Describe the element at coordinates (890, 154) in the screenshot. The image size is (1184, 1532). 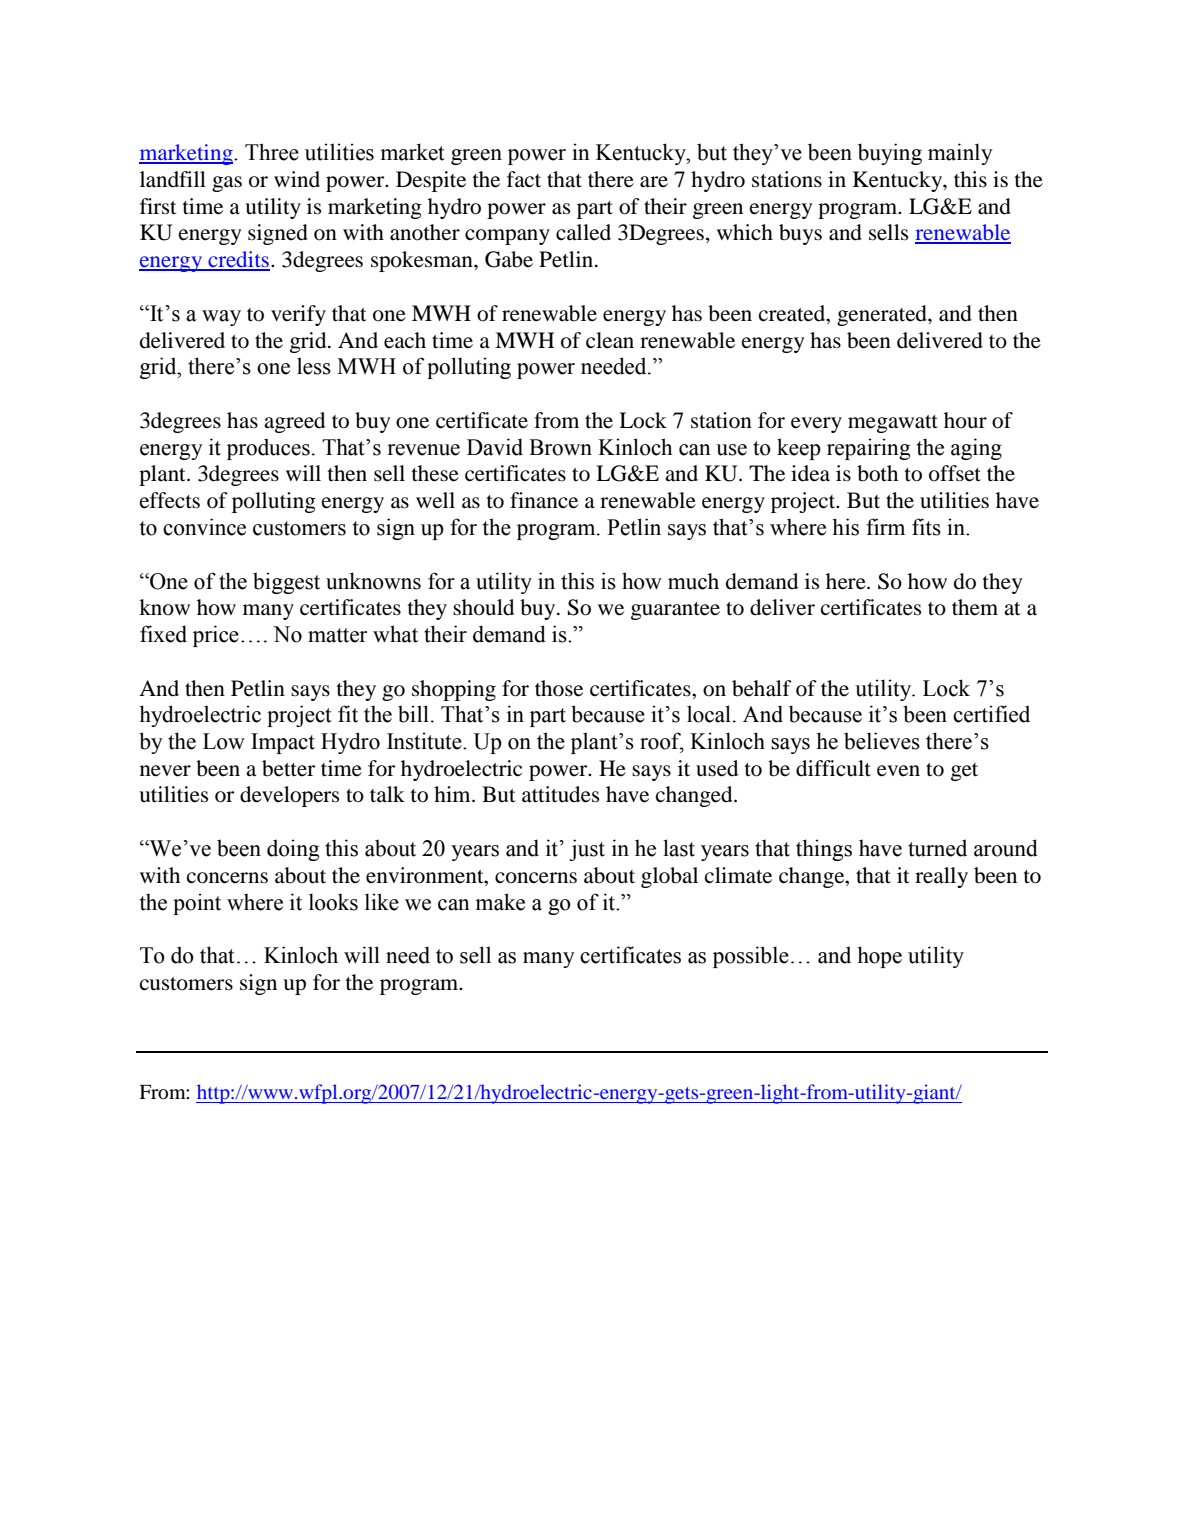
I see `buying` at that location.
